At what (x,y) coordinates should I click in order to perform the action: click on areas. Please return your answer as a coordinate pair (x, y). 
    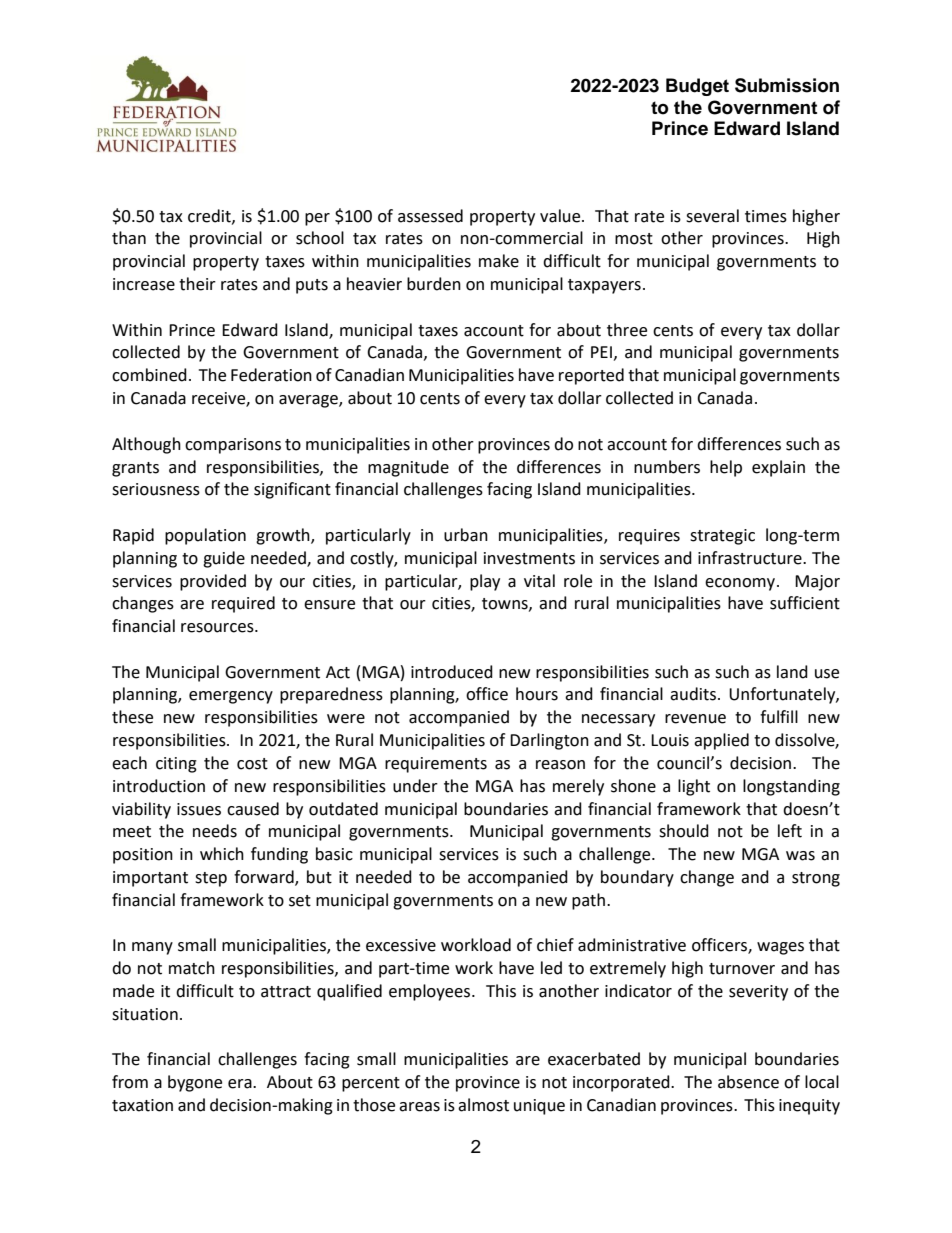
    Looking at the image, I should click on (419, 1107).
